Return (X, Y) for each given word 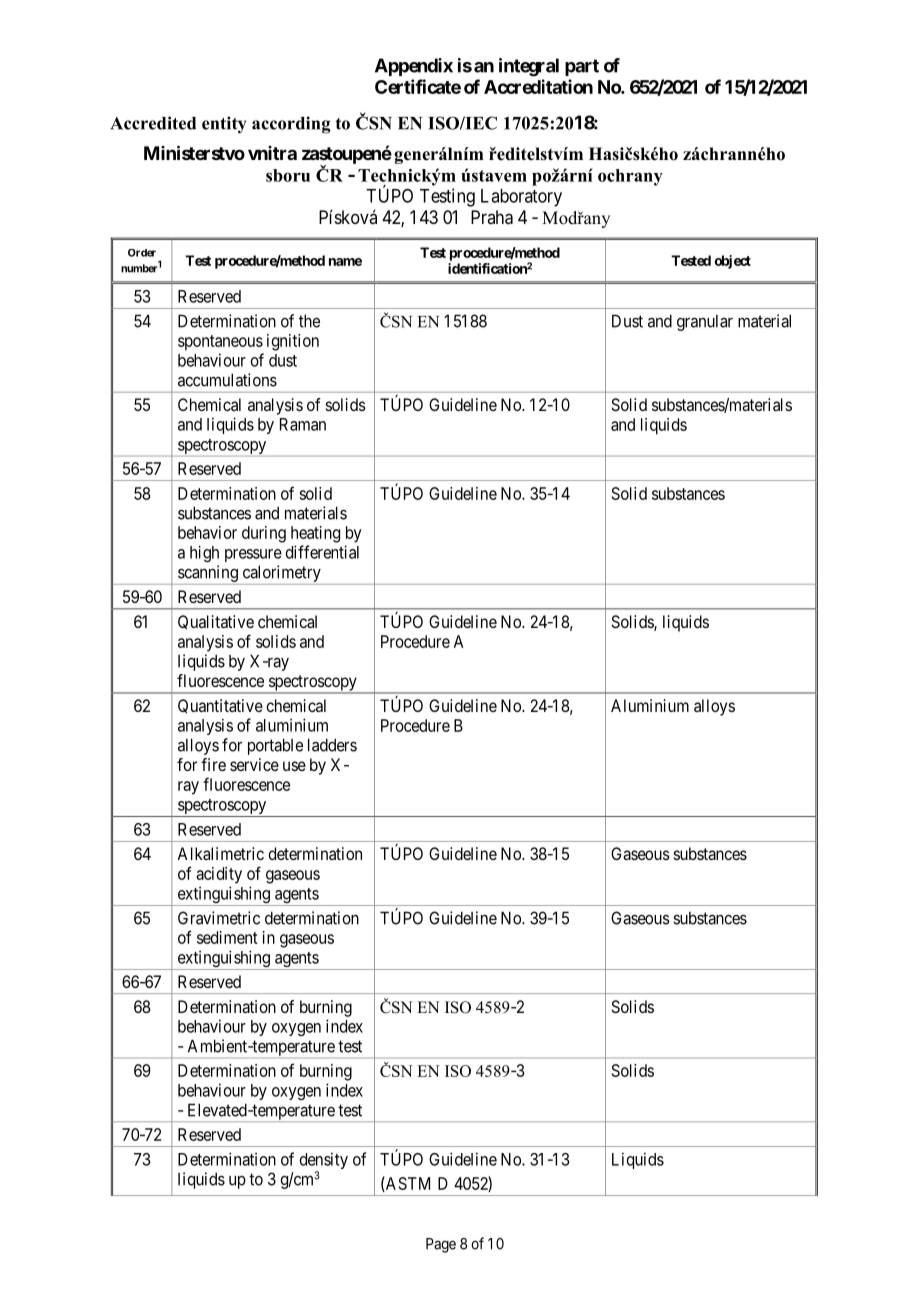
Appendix (414, 67)
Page (441, 1245)
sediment (227, 937)
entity (224, 125)
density (324, 1162)
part (582, 67)
